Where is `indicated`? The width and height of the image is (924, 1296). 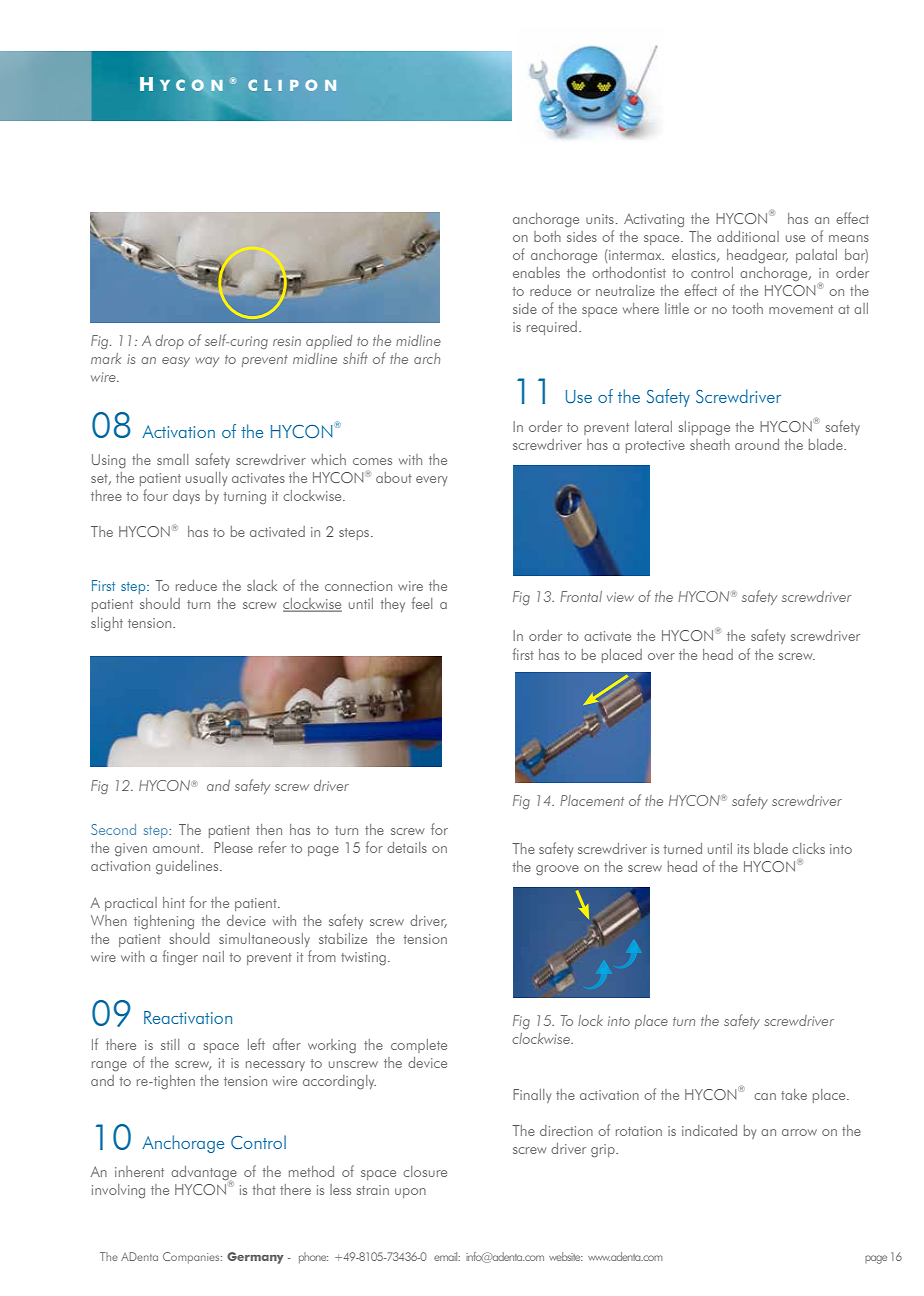 indicated is located at coordinates (709, 1130).
